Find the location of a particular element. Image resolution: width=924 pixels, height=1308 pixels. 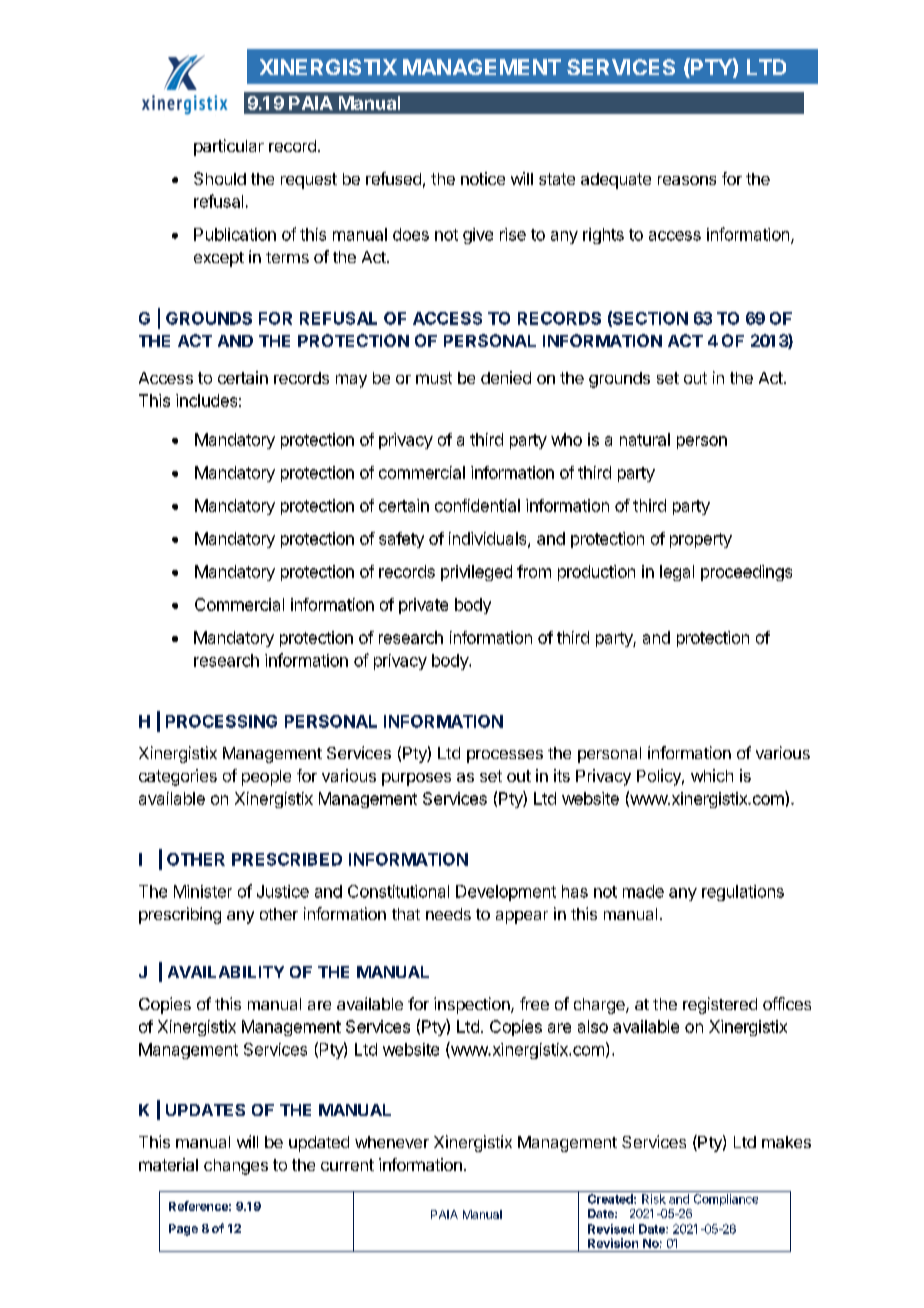

Should is located at coordinates (220, 178).
